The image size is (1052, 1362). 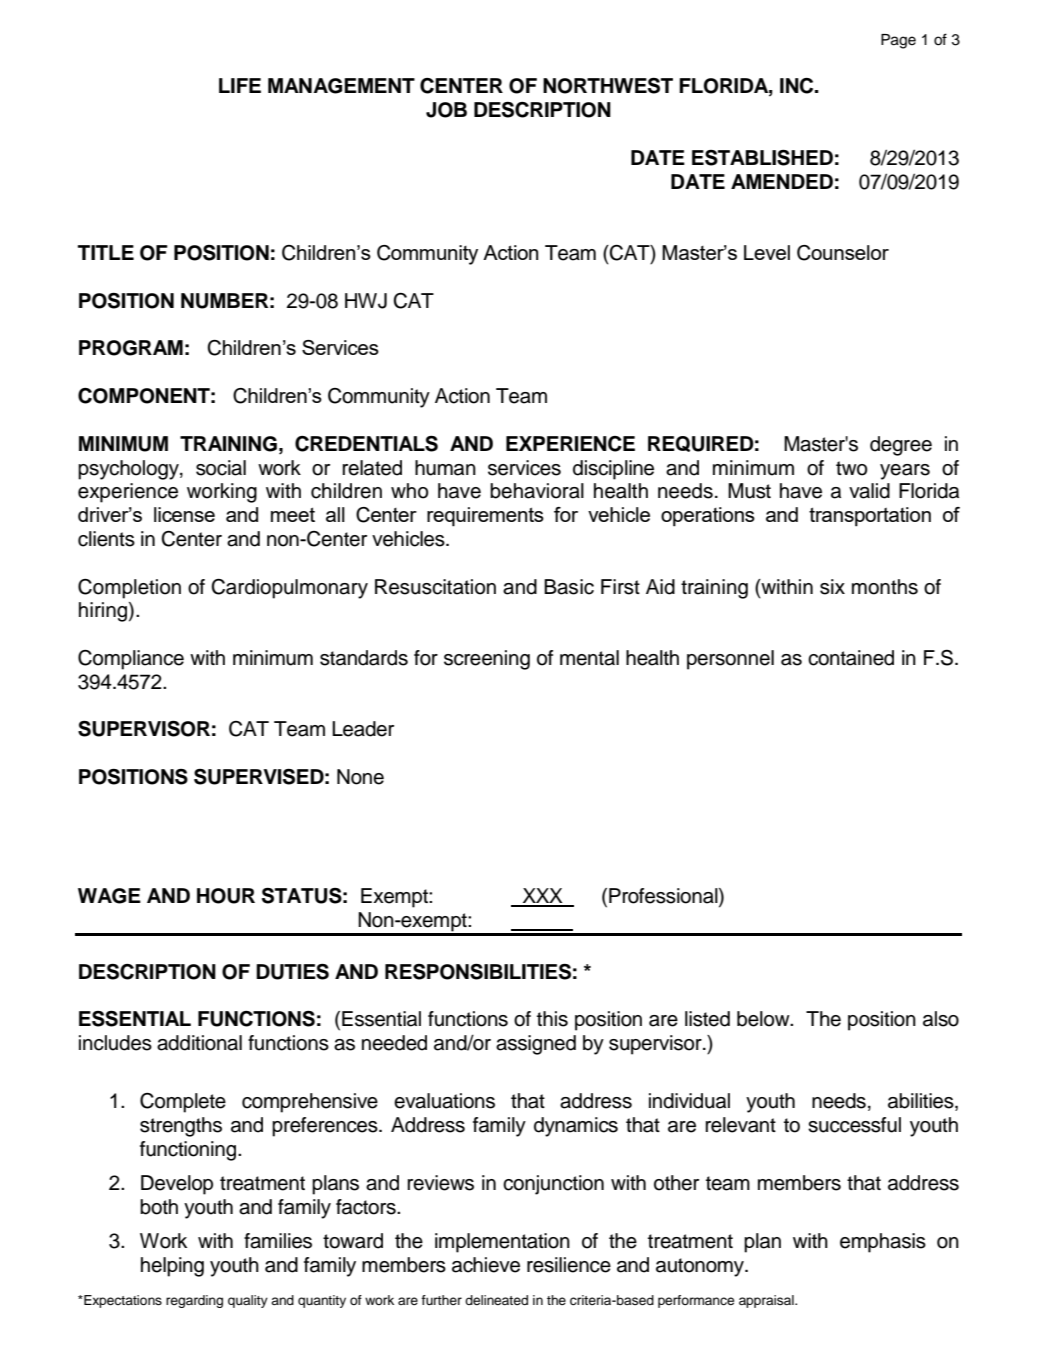 What do you see at coordinates (664, 897) in the page?
I see `Professional` at bounding box center [664, 897].
